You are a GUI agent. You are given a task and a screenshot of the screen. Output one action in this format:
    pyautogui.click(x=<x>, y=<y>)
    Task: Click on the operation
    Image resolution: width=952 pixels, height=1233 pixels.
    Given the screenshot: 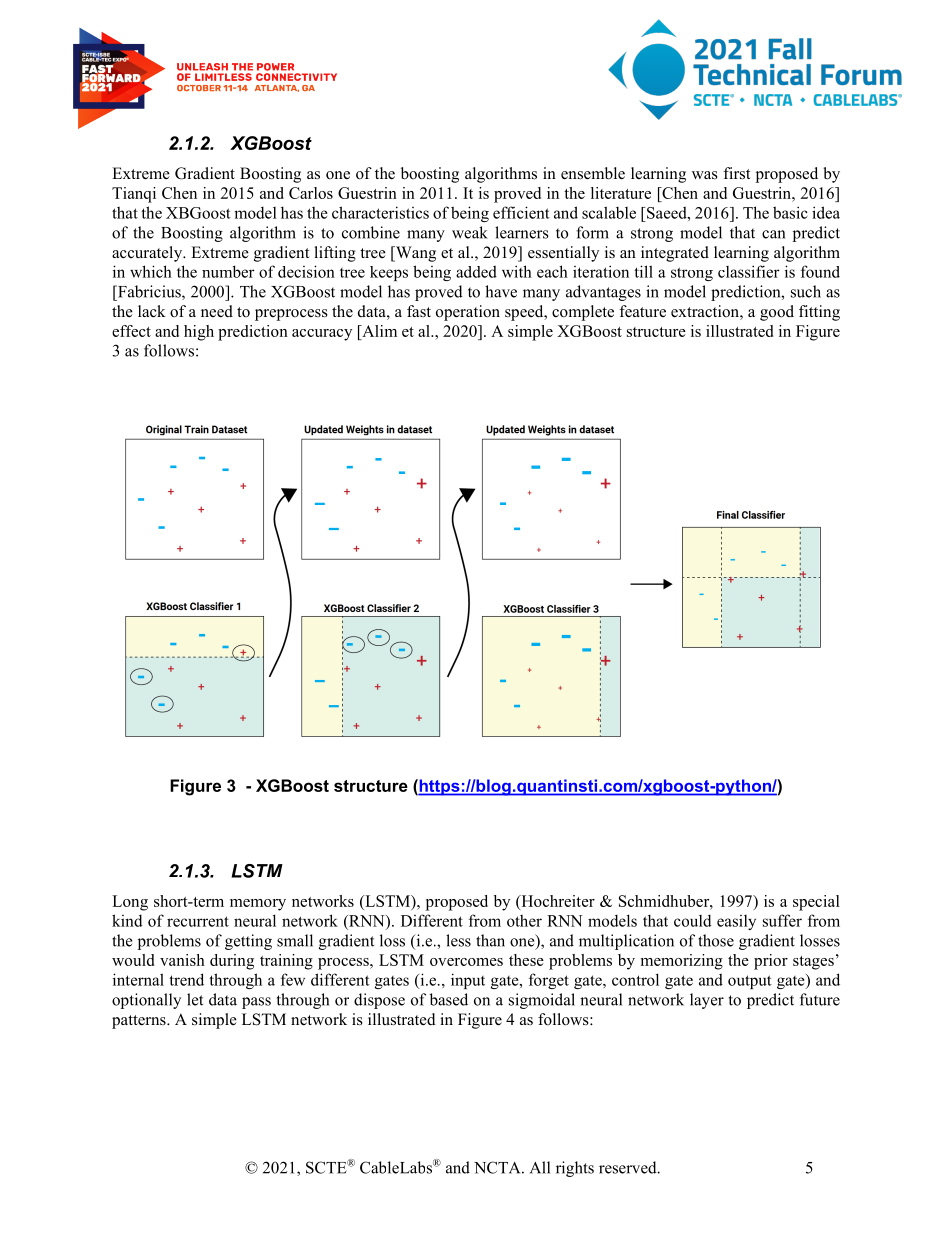 What is the action you would take?
    pyautogui.click(x=468, y=313)
